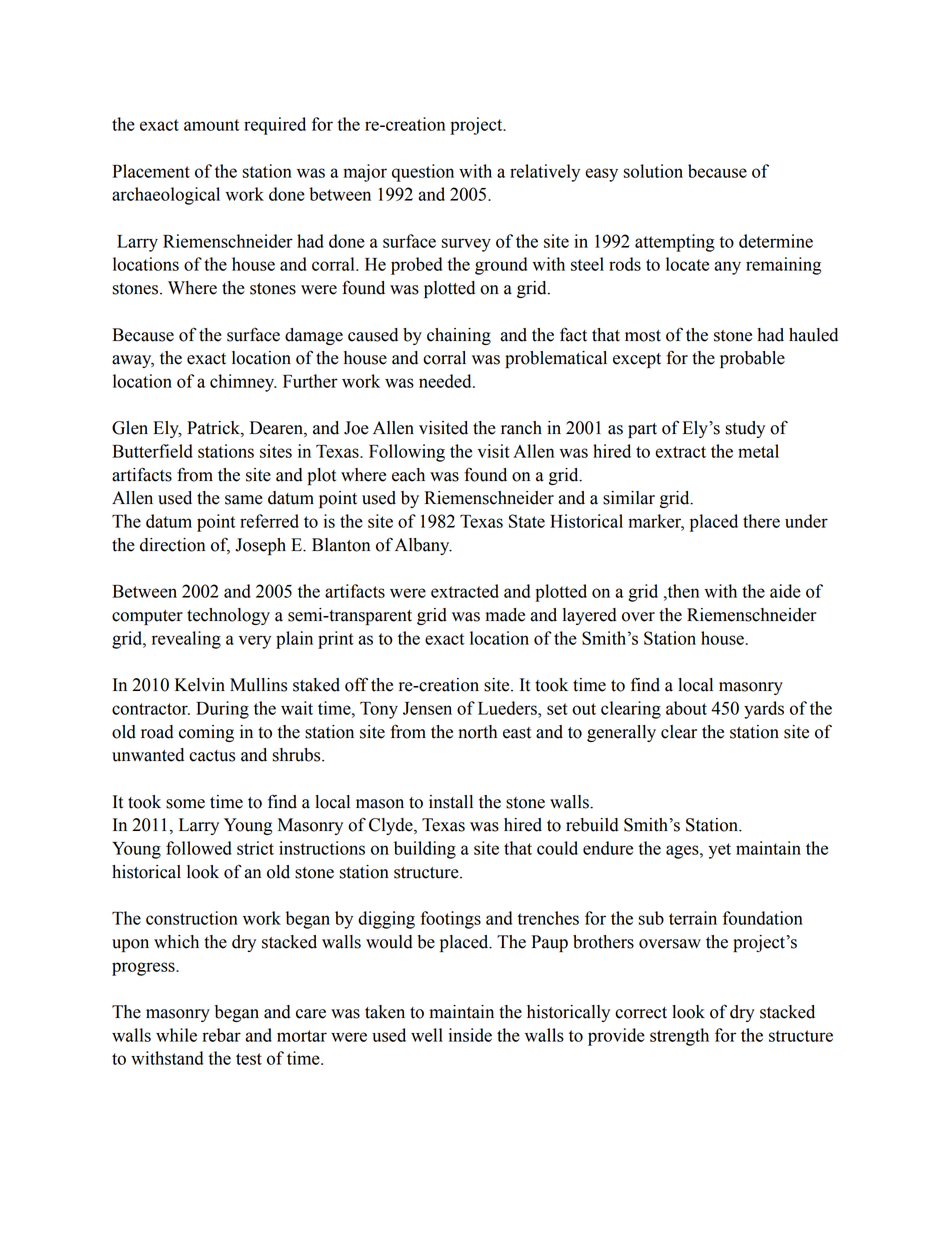 The width and height of the document is (952, 1233). What do you see at coordinates (206, 733) in the document?
I see `coming` at bounding box center [206, 733].
